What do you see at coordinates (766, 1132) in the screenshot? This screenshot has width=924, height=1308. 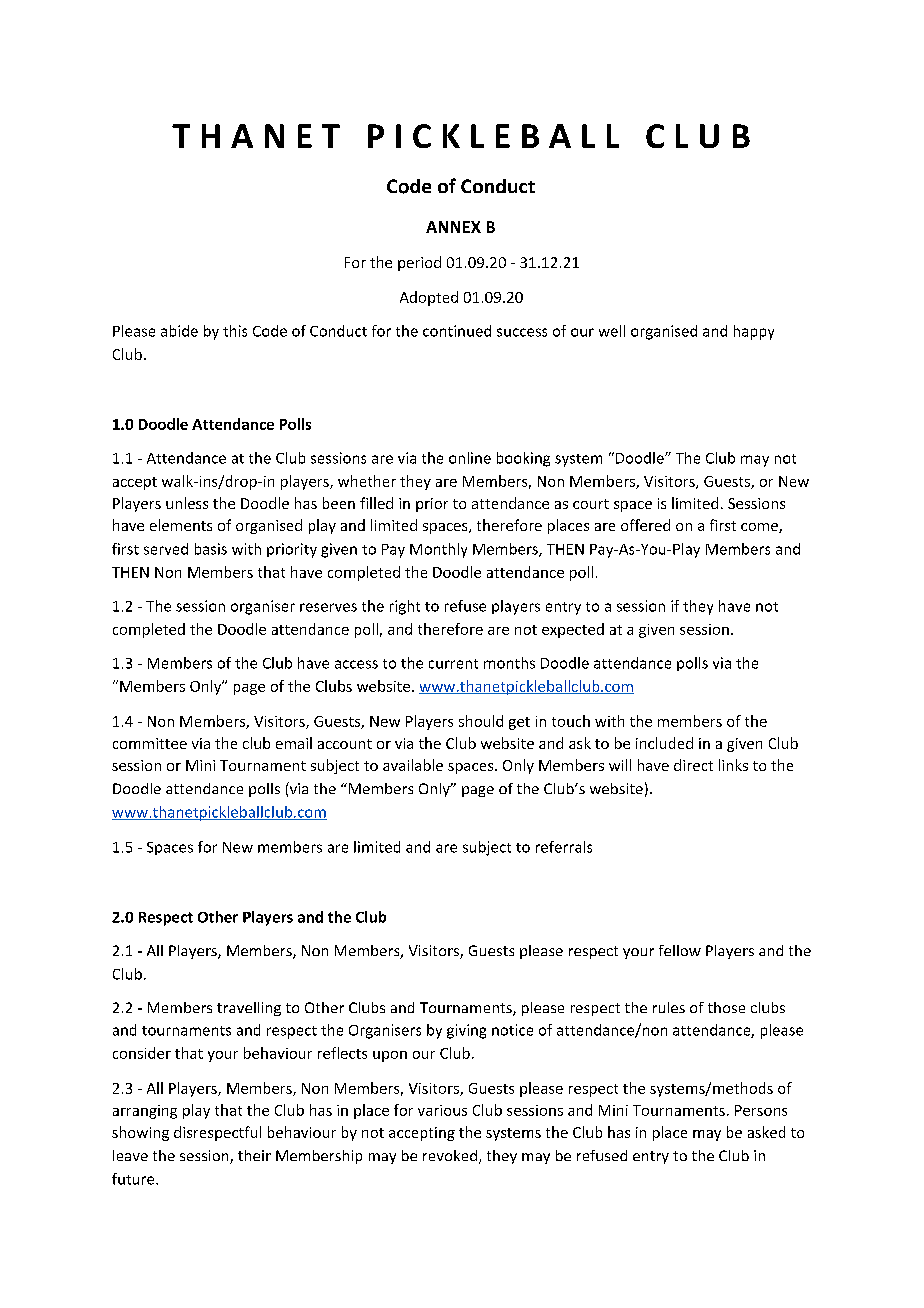 I see `asked` at bounding box center [766, 1132].
